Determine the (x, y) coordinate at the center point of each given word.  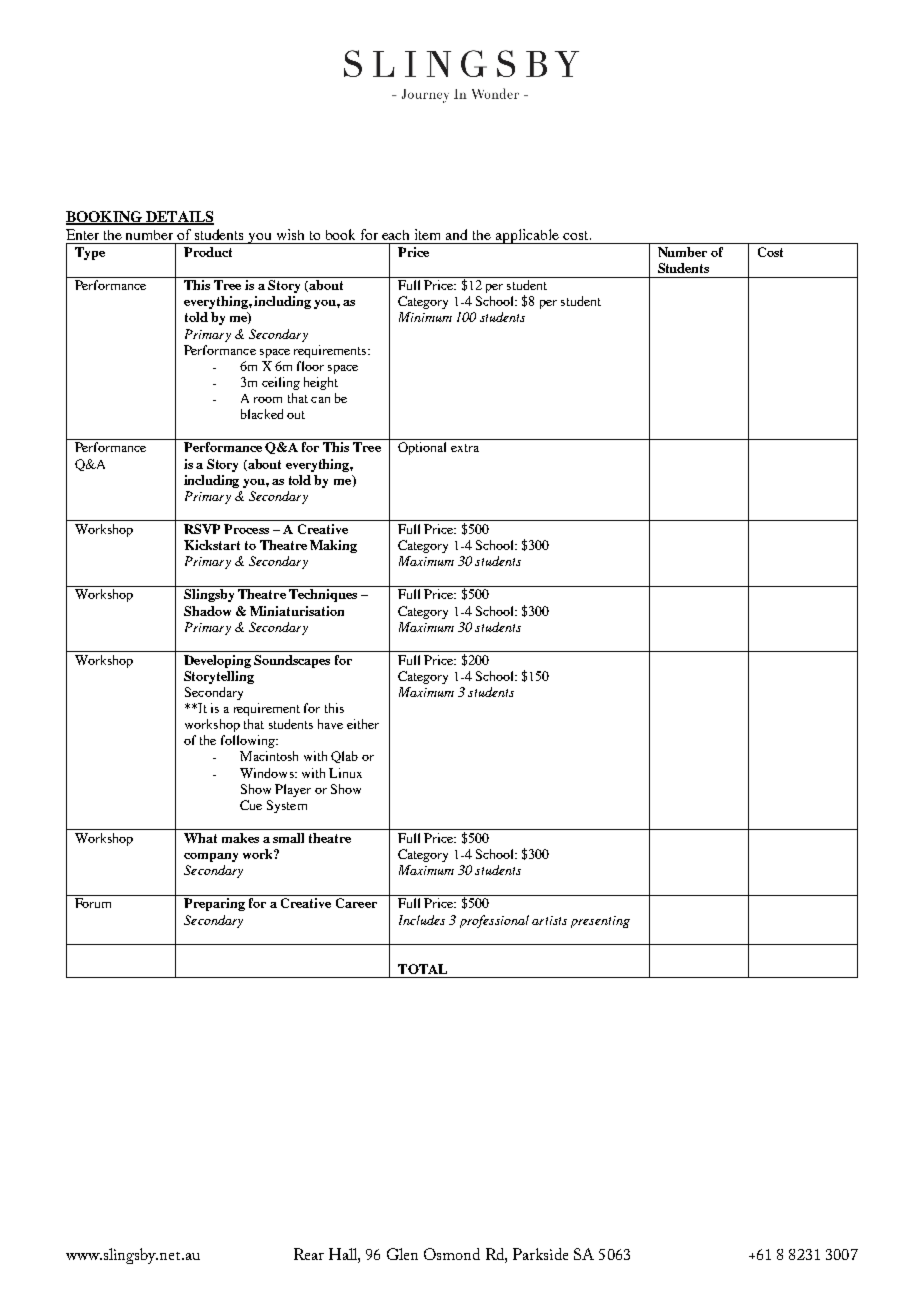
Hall (344, 1254)
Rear (309, 1254)
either (363, 724)
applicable (527, 236)
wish (290, 234)
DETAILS (179, 218)
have (330, 724)
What (200, 838)
